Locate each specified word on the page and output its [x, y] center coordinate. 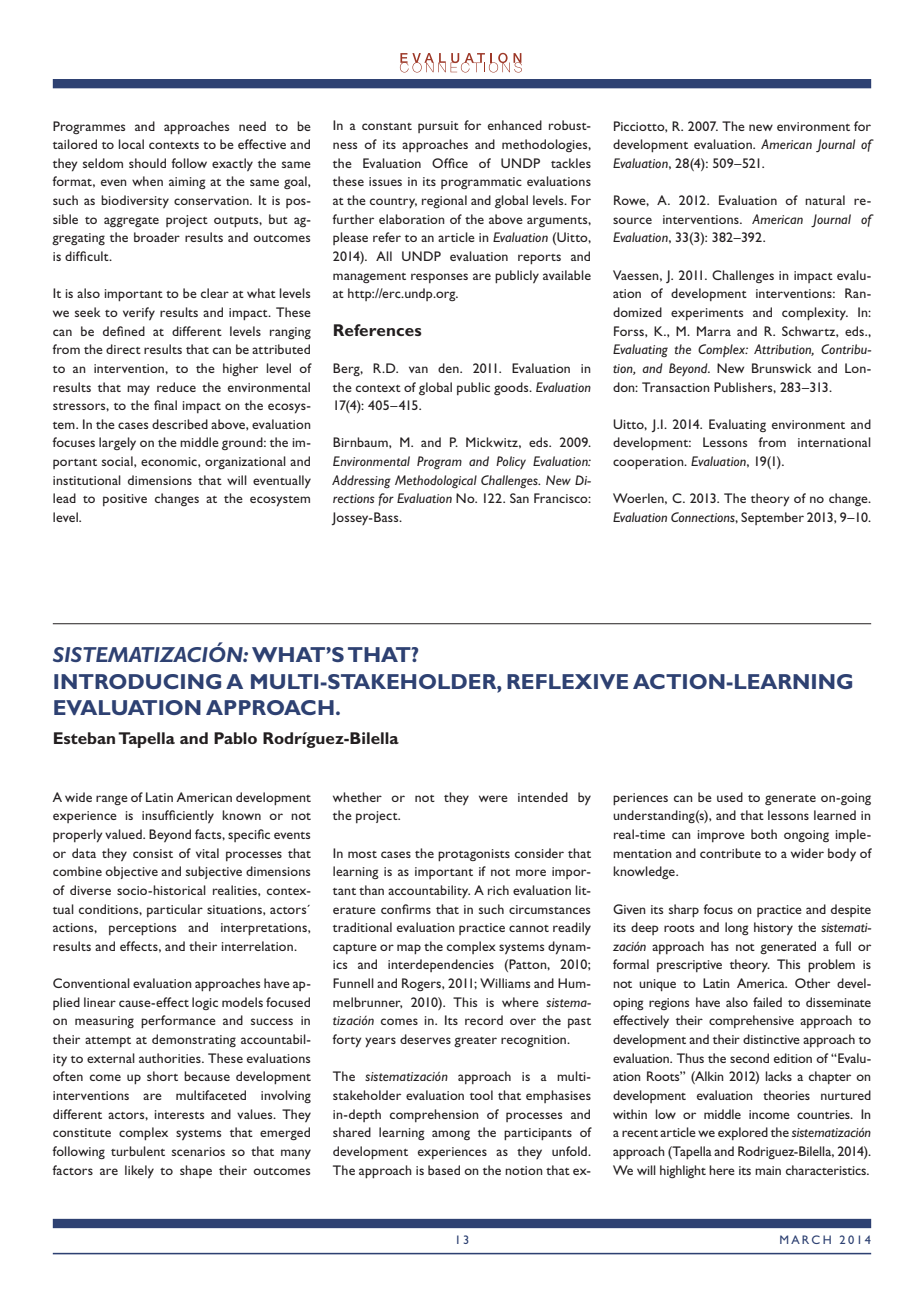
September [772, 518]
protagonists [474, 855]
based [444, 1170]
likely [139, 1172]
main [768, 1170]
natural [825, 200]
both [764, 834]
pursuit [438, 127]
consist [153, 853]
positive [125, 500]
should [147, 163]
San [519, 498]
